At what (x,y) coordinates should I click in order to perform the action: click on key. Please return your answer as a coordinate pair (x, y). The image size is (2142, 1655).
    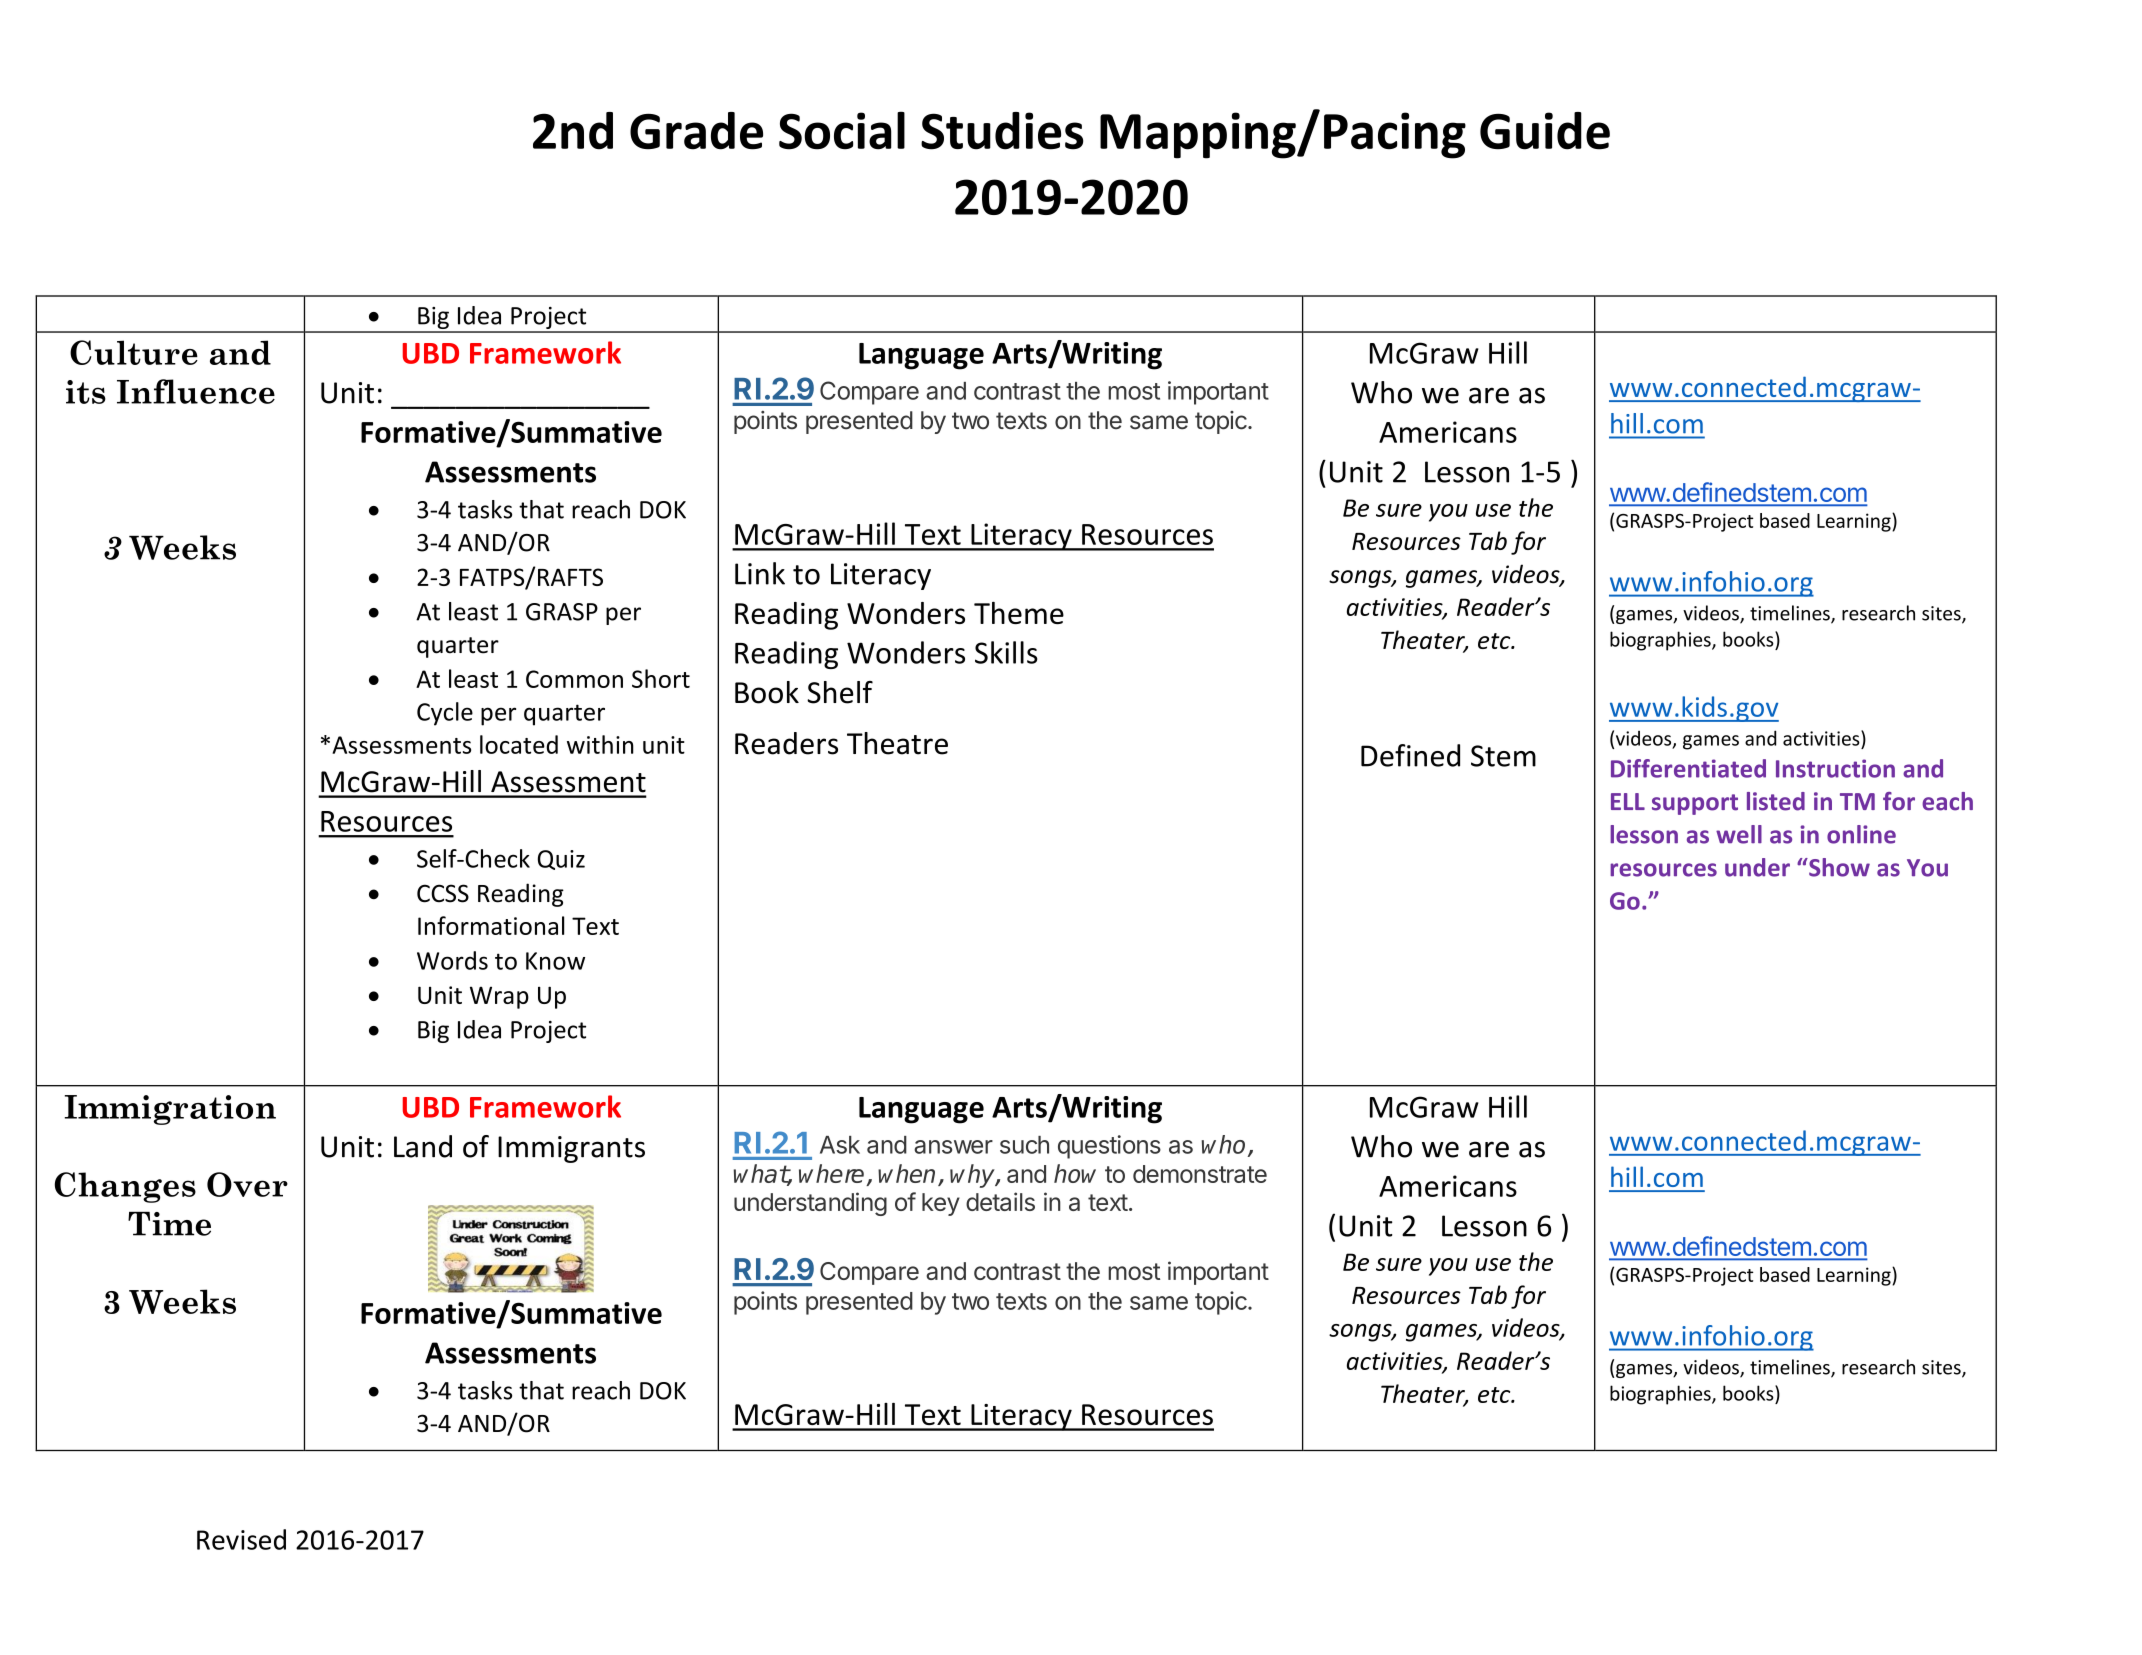
    Looking at the image, I should click on (941, 1204).
